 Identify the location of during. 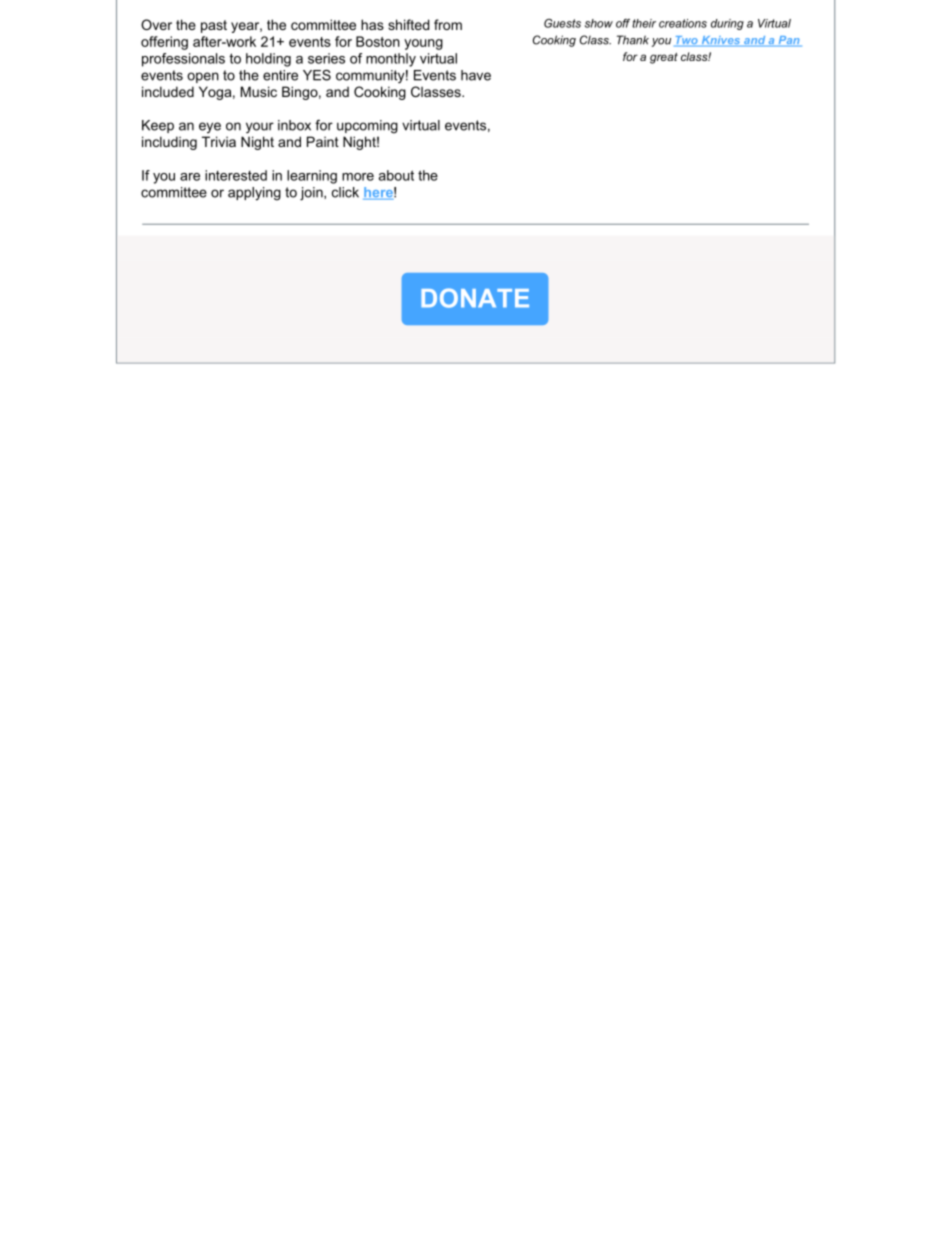
(727, 24).
